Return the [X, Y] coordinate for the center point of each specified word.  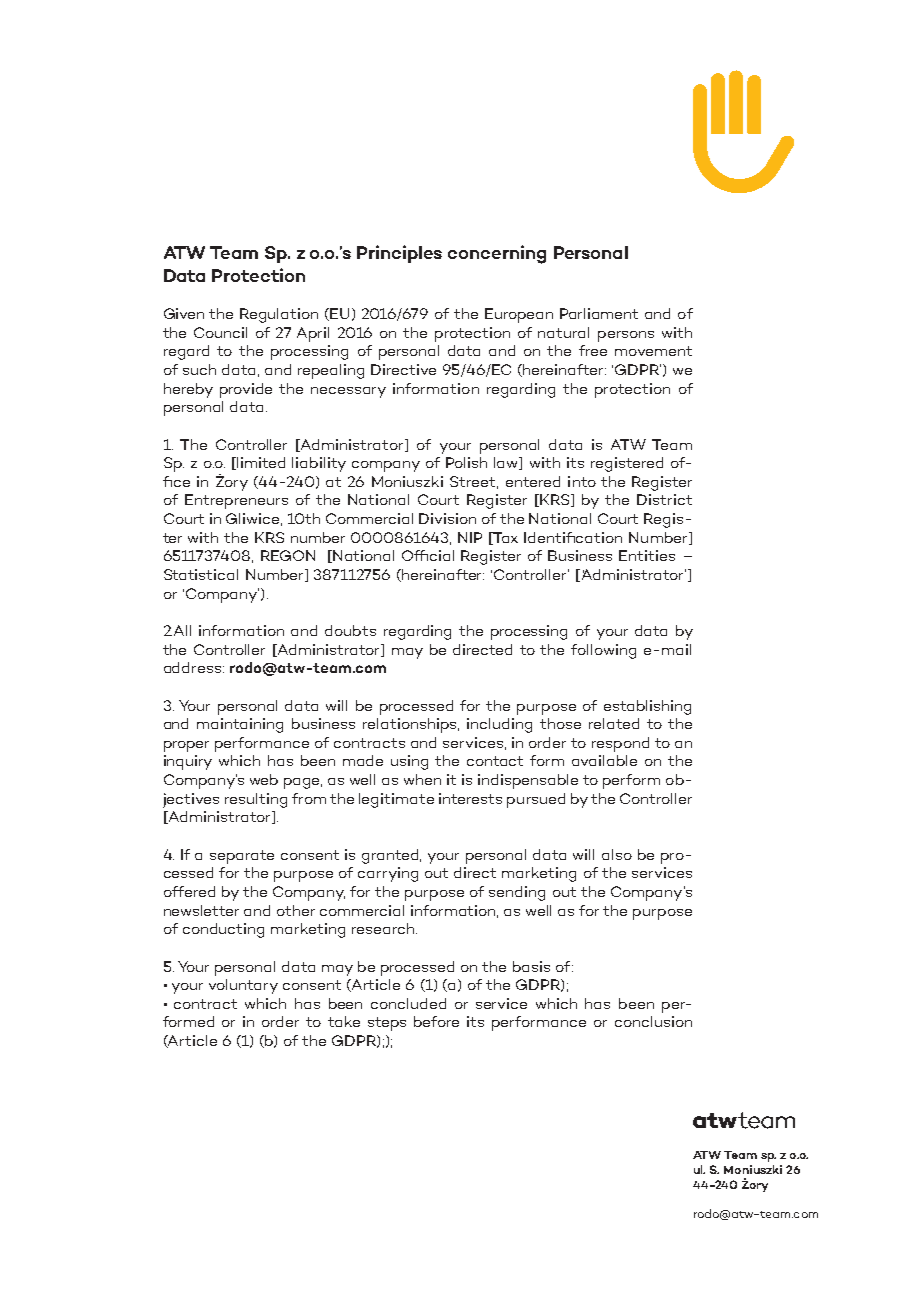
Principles [399, 254]
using [409, 762]
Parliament [599, 313]
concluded [408, 1003]
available [604, 760]
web [264, 779]
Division [447, 518]
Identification [573, 537]
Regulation [279, 315]
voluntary [243, 986]
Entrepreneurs [236, 501]
